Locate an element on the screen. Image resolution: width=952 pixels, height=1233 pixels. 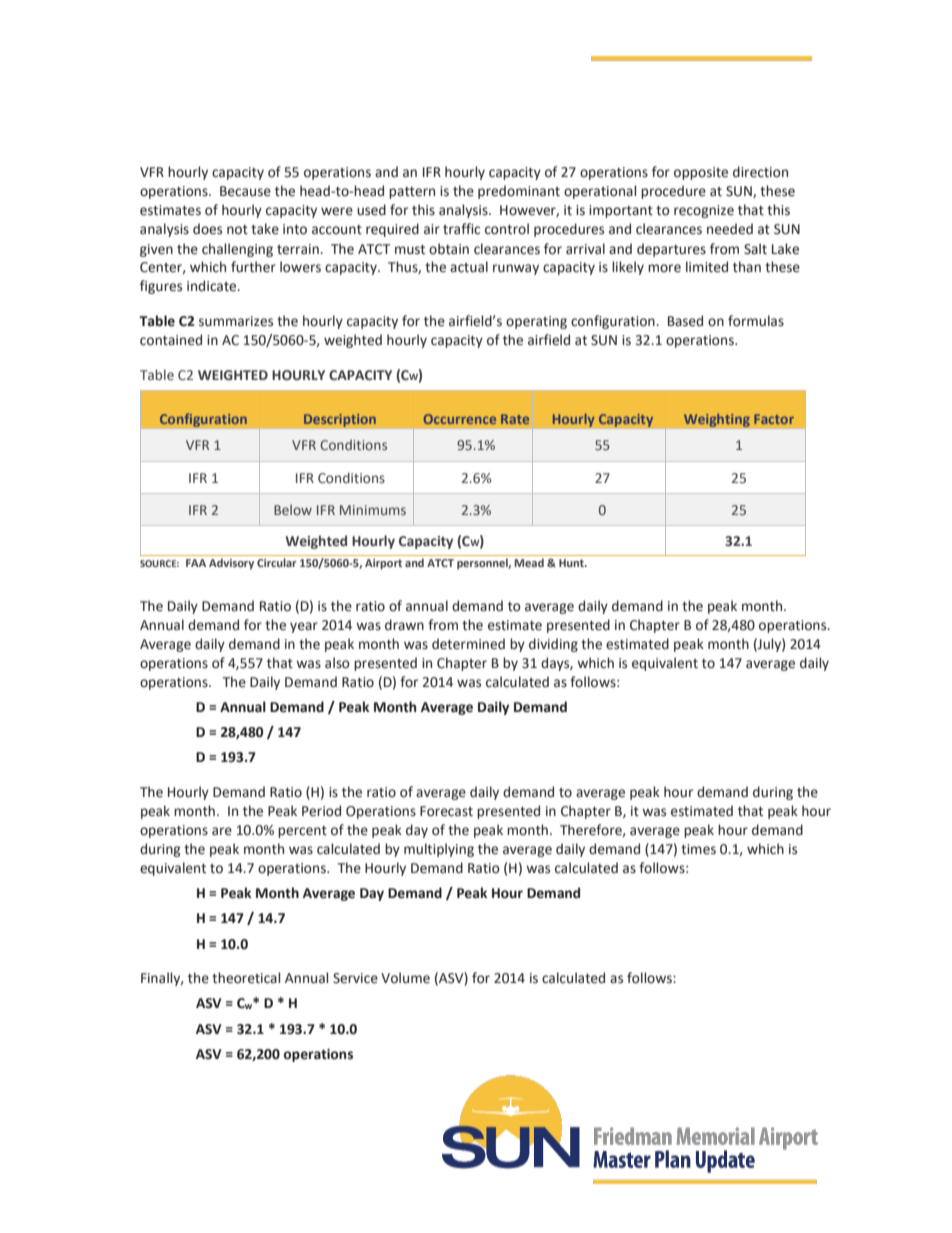
theoretical is located at coordinates (246, 978).
